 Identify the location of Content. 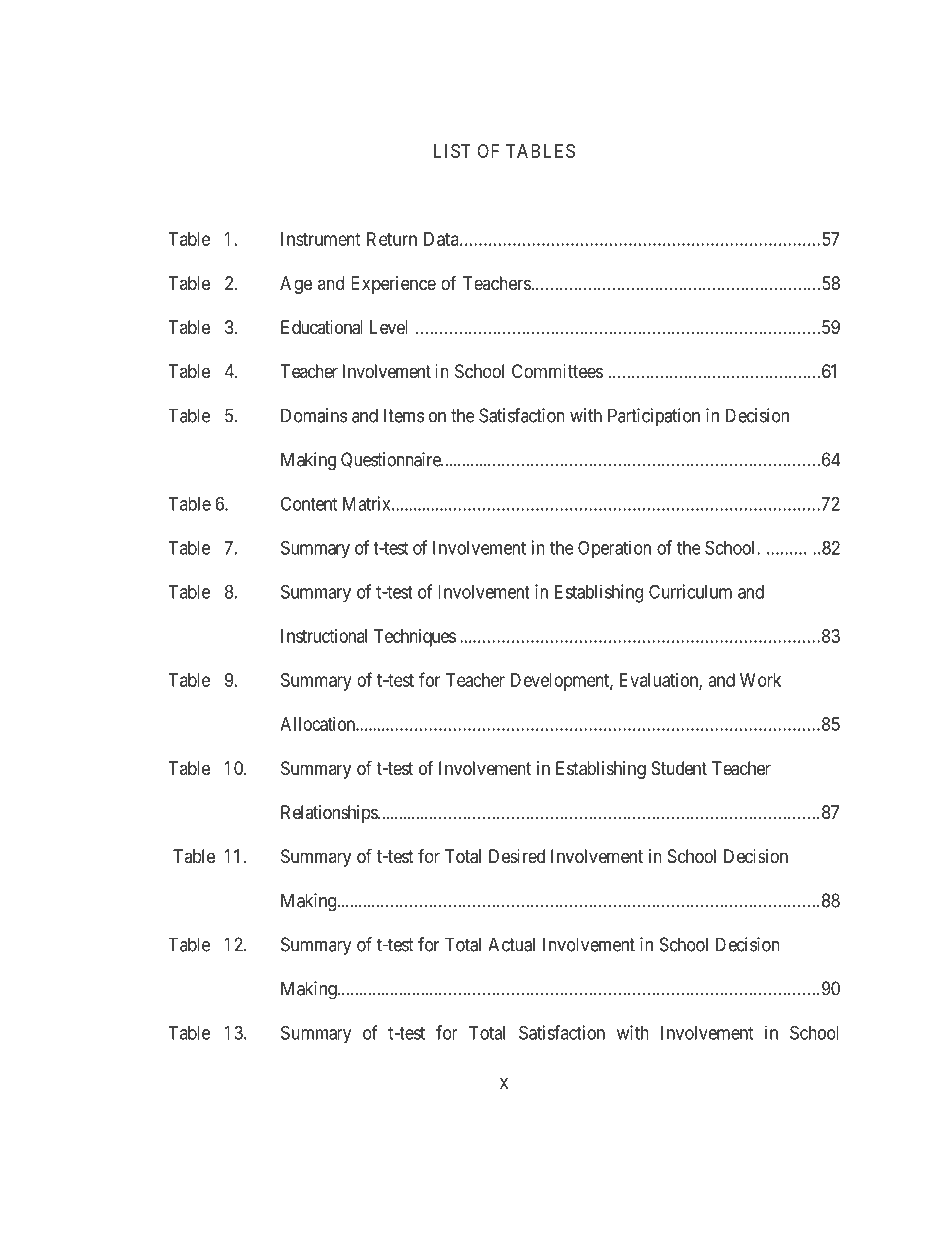
(309, 503).
